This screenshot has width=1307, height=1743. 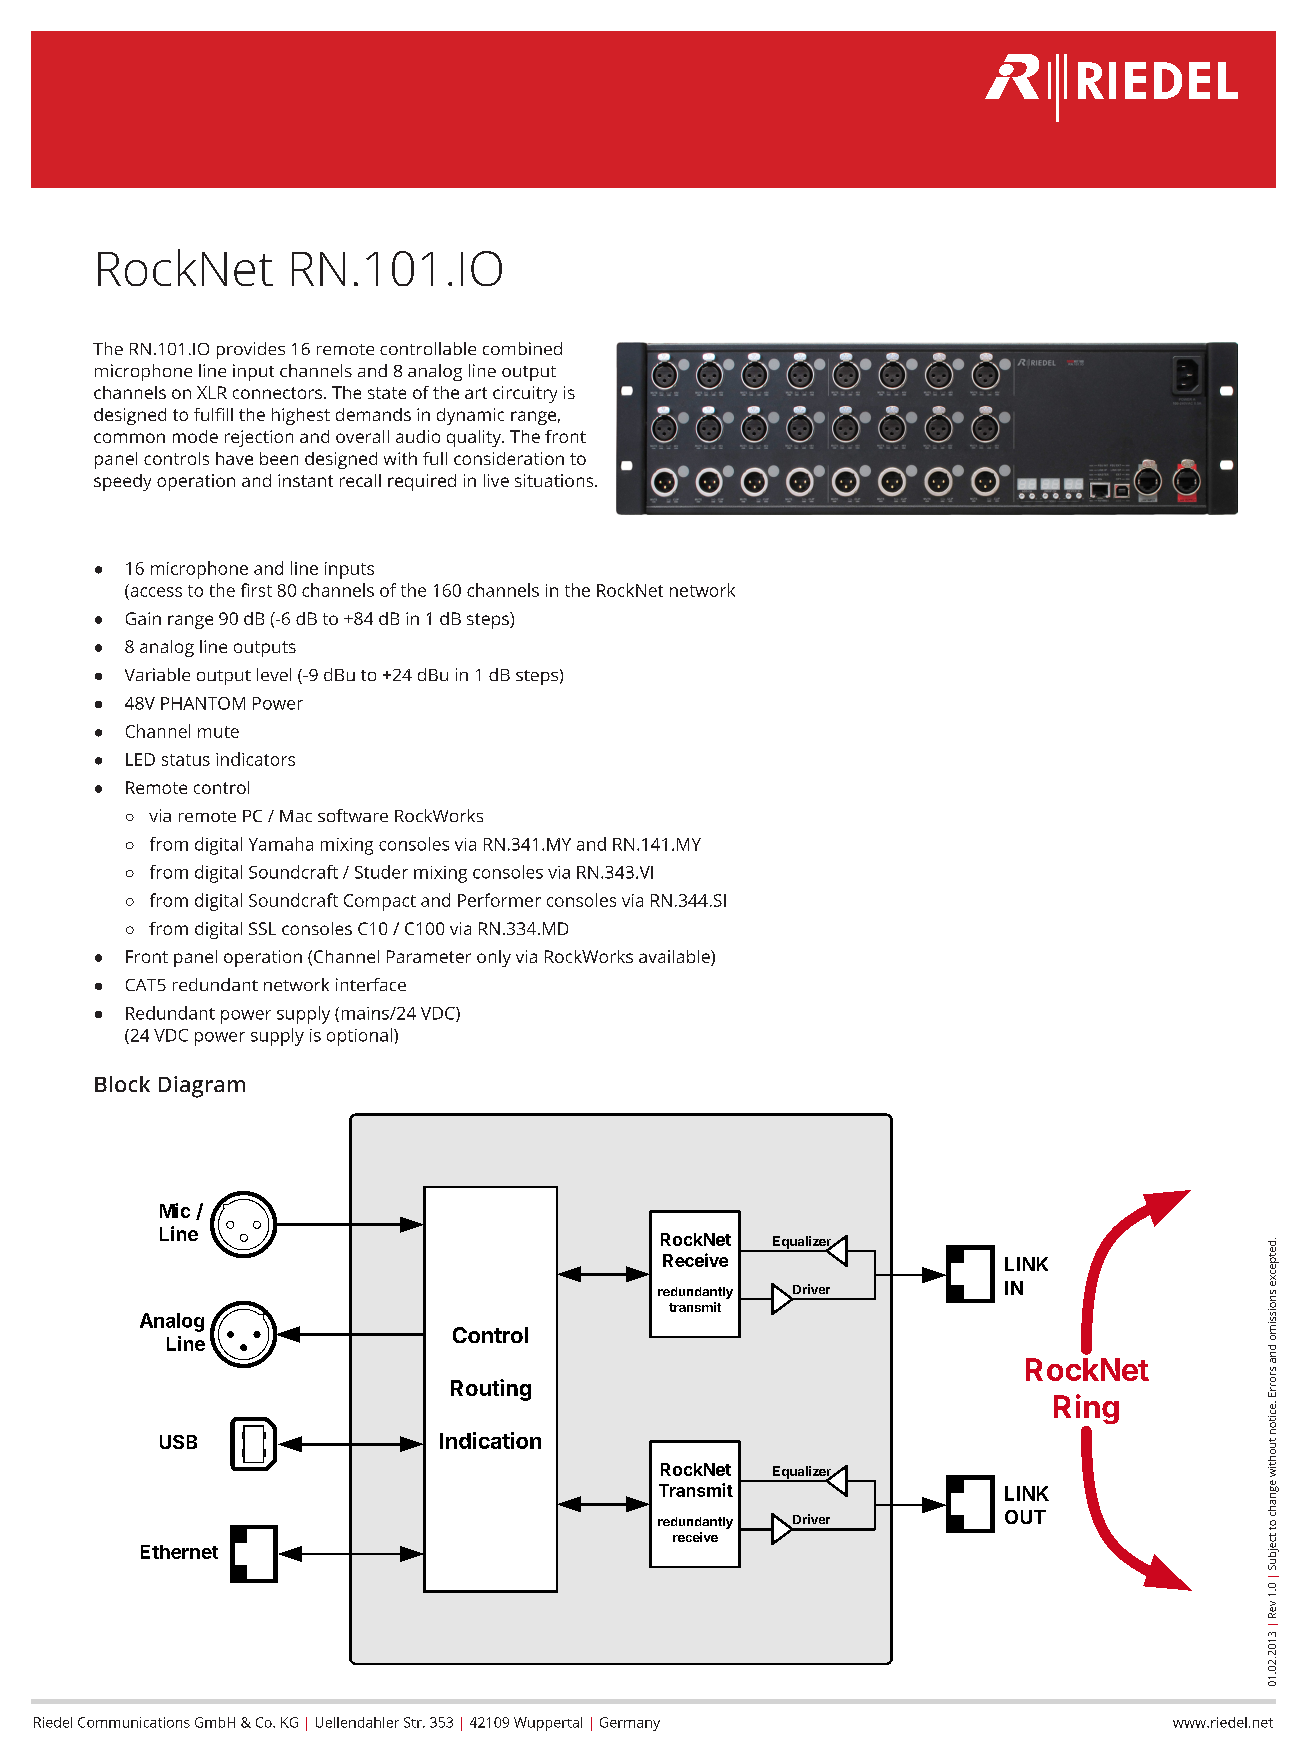 I want to click on Germany, so click(x=630, y=1724).
